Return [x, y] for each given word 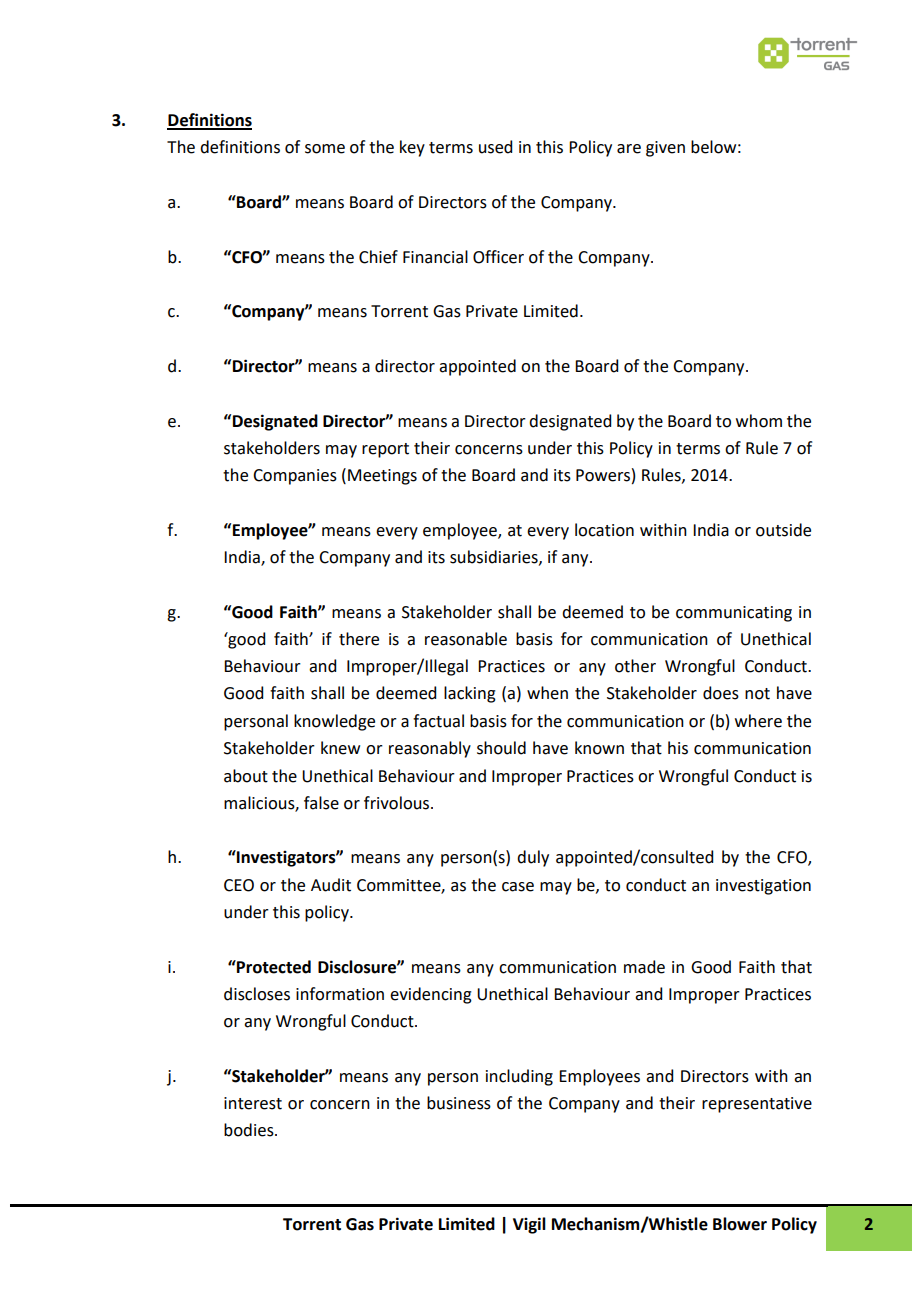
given [665, 149]
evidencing [431, 995]
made [644, 967]
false [321, 803]
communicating [734, 614]
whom [759, 421]
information [340, 994]
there [359, 639]
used [495, 147]
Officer [498, 257]
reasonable [466, 639]
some [325, 149]
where [758, 721]
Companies [295, 477]
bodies [250, 1130]
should [501, 748]
